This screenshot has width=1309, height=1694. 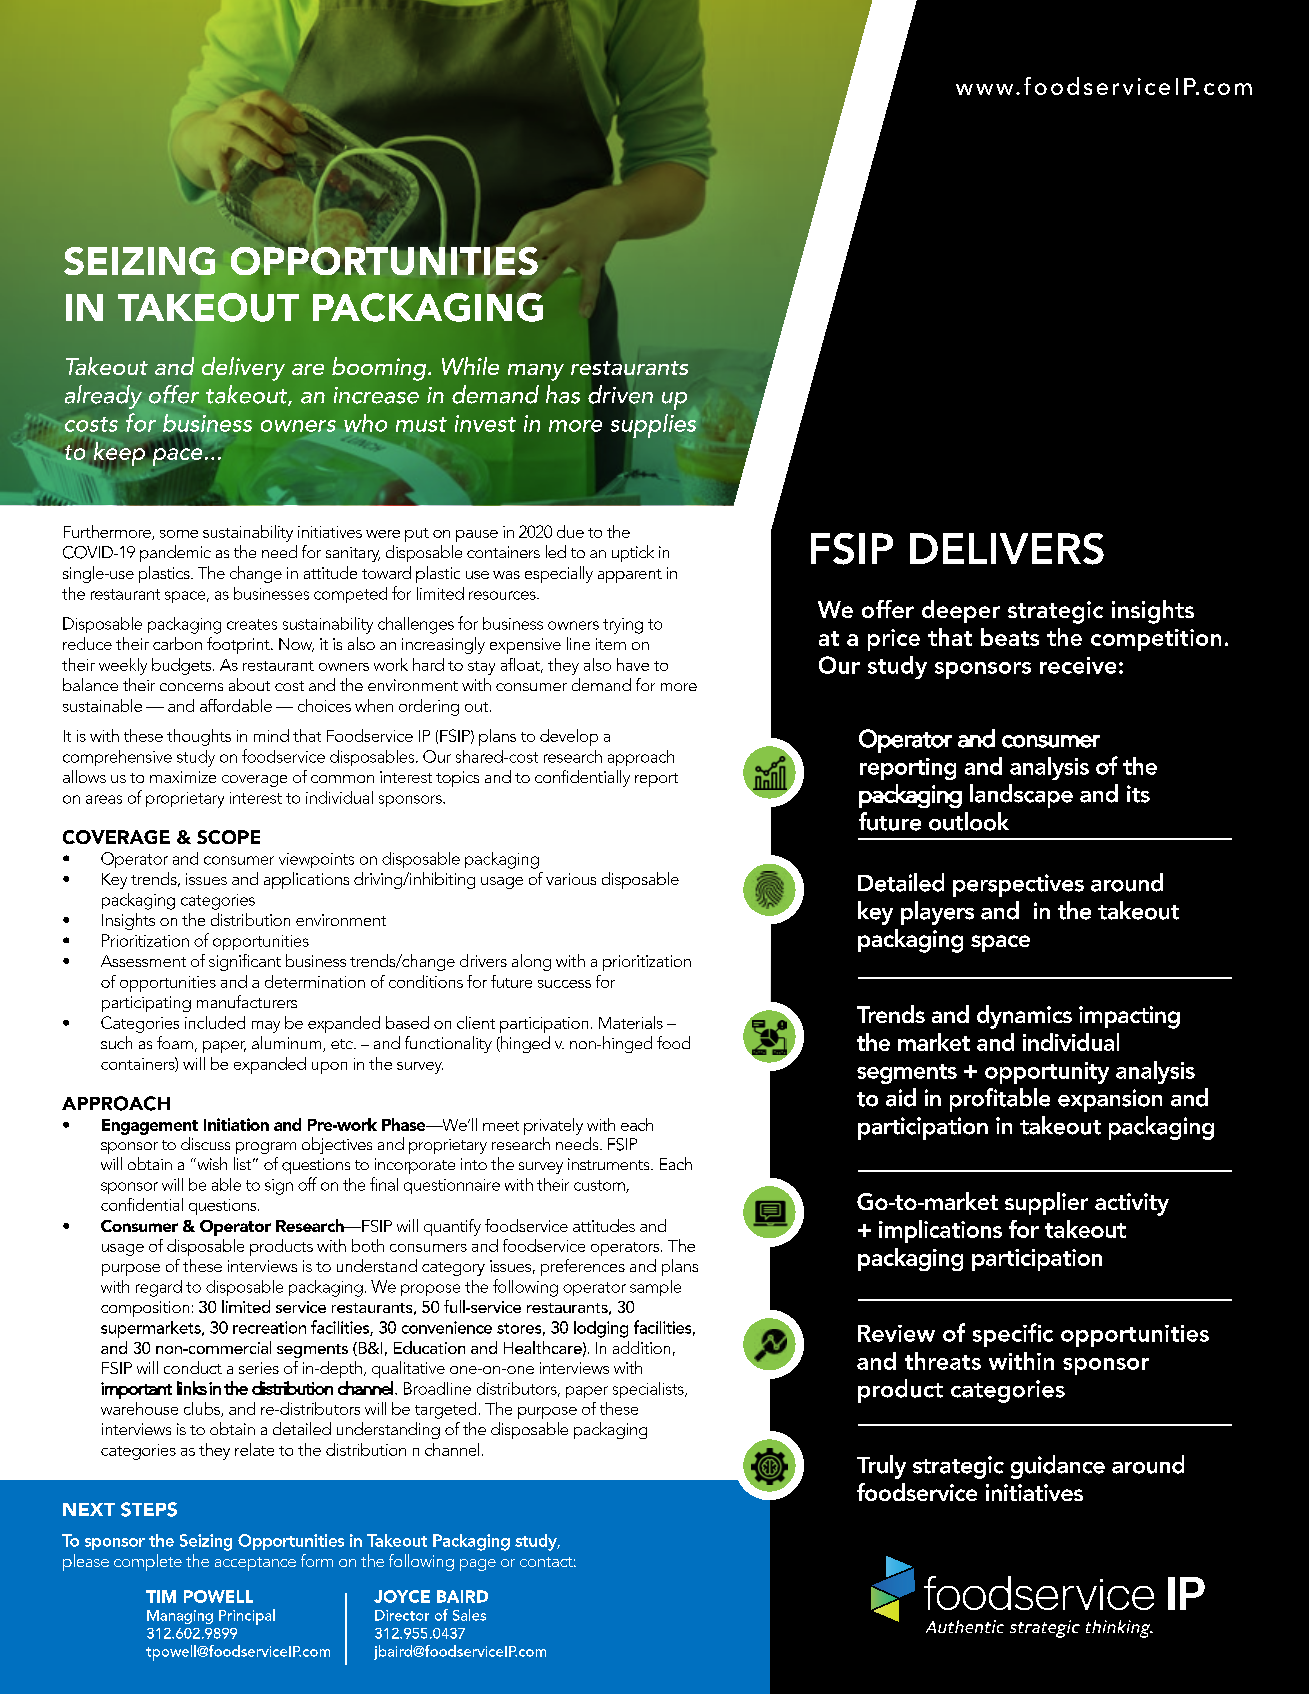 What do you see at coordinates (183, 777) in the screenshot?
I see `maximize` at bounding box center [183, 777].
